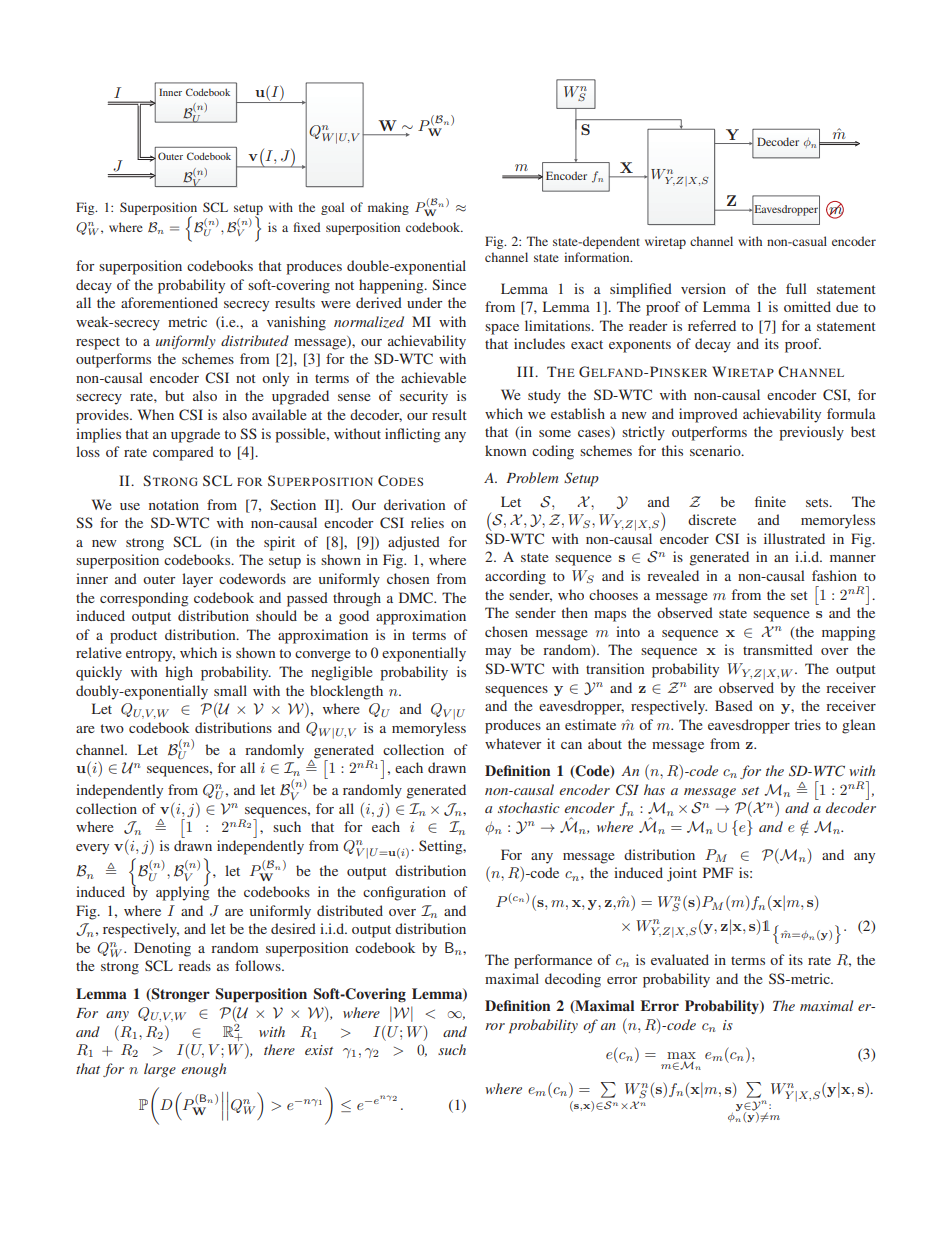 This document has height=1233, width=952. Describe the element at coordinates (449, 284) in the document. I see `Since` at that location.
